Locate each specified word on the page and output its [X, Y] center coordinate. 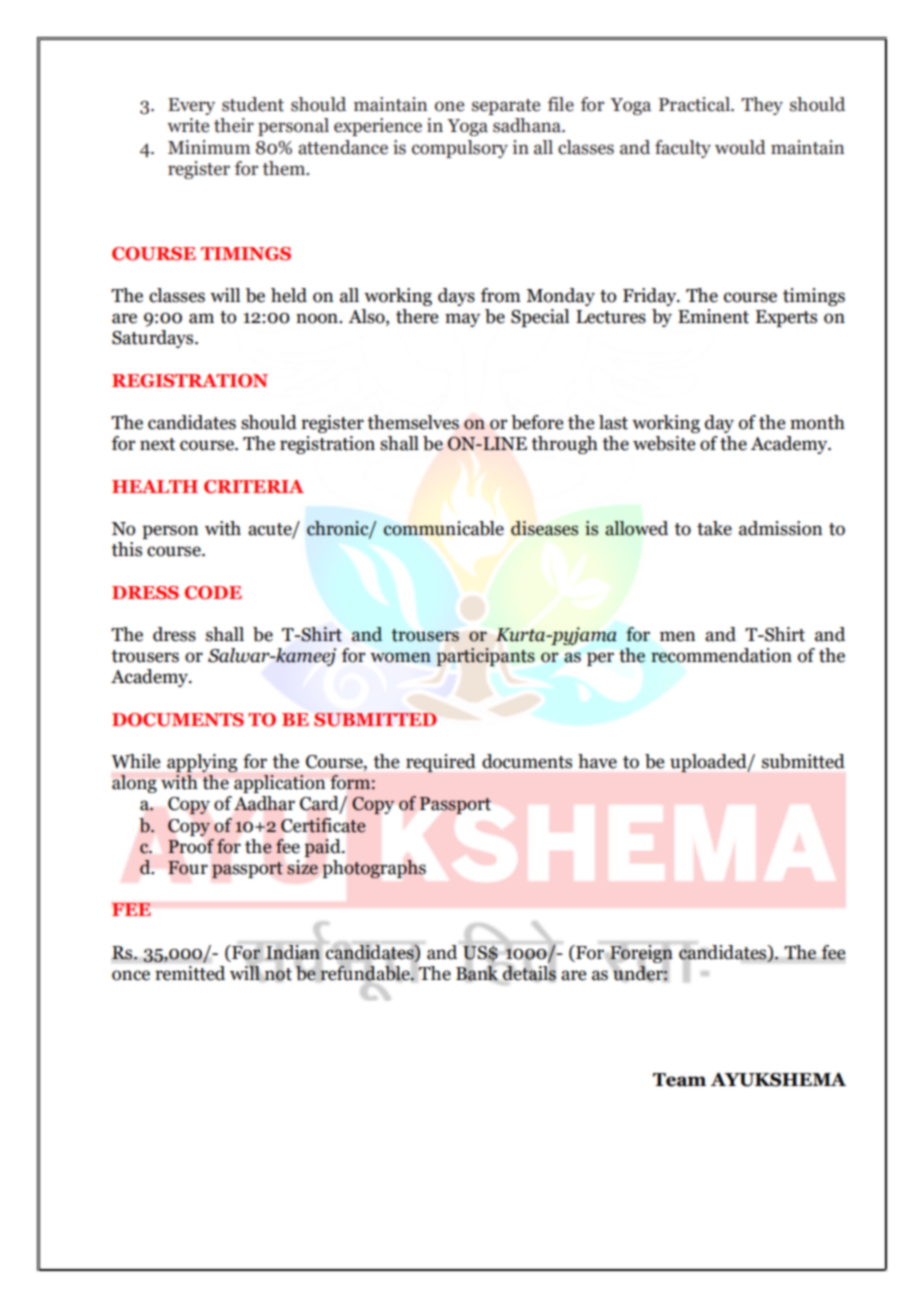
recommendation [721, 655]
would [740, 147]
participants [485, 657]
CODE [213, 593]
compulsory [460, 149]
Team [679, 1080]
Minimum [209, 147]
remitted [190, 973]
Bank [478, 973]
